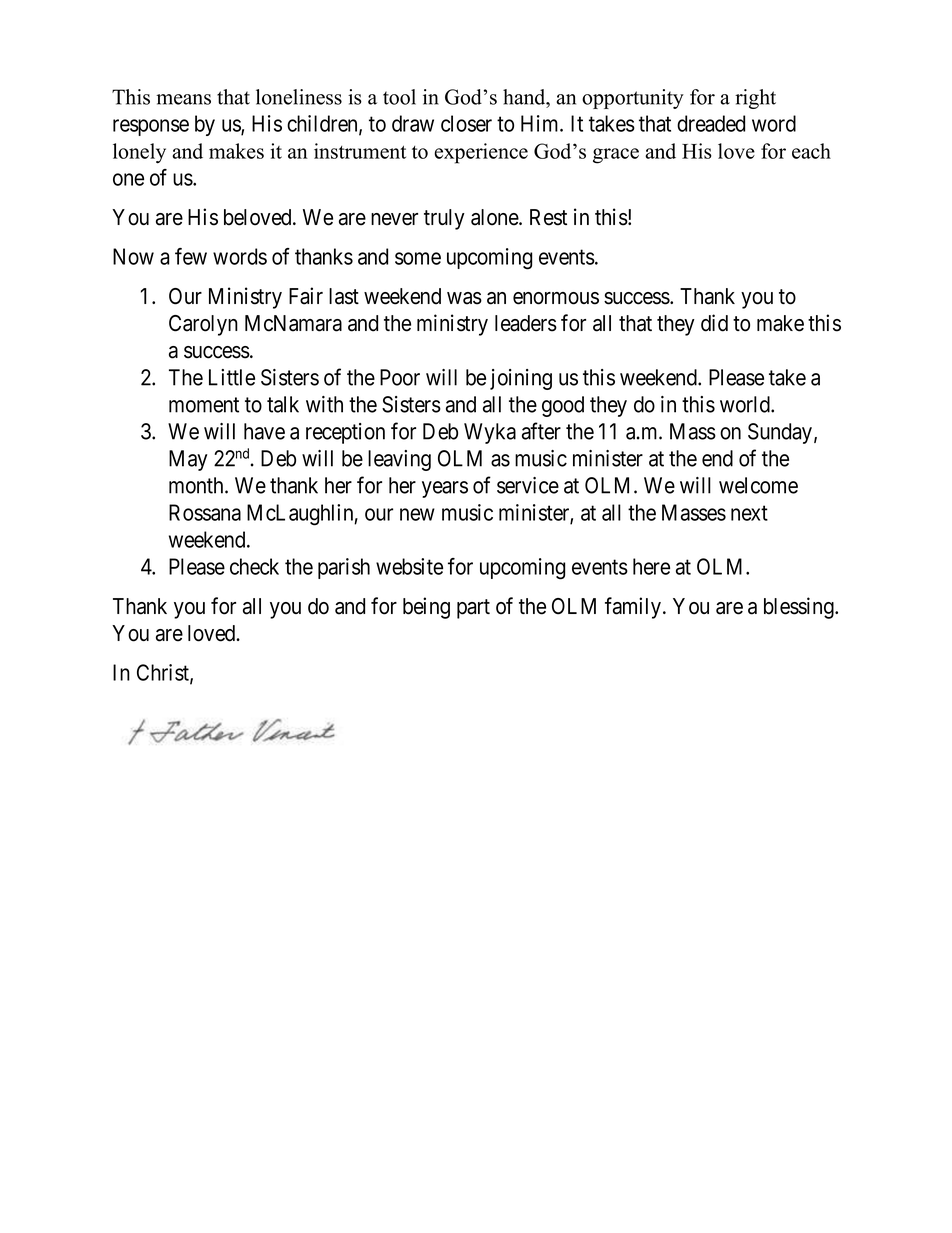  I want to click on closer, so click(466, 123).
